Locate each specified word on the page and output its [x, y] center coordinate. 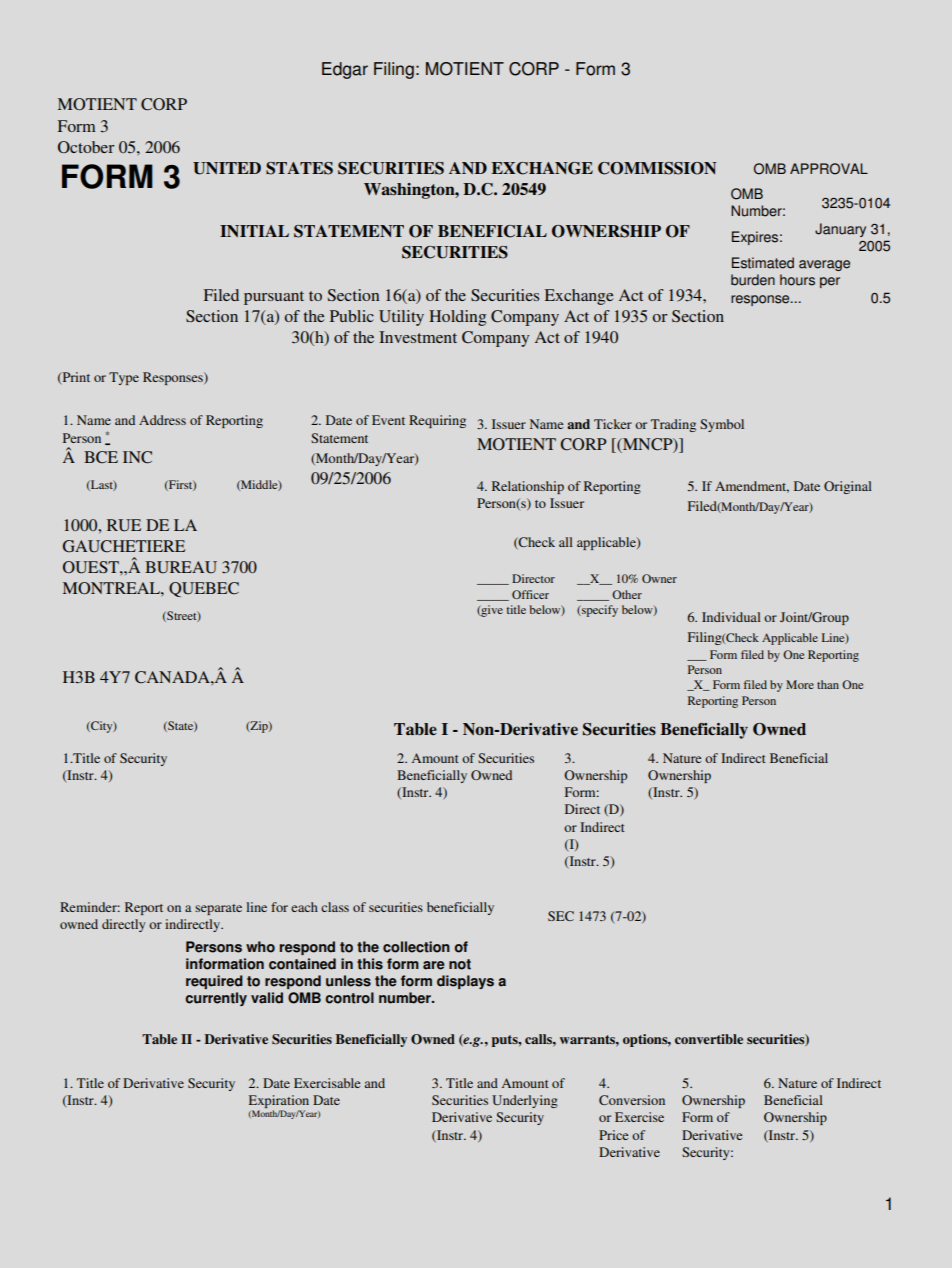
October [86, 147]
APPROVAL [829, 169]
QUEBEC [204, 589]
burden [753, 280]
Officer [530, 594]
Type [124, 378]
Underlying [525, 1101]
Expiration [279, 1103]
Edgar [345, 70]
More [800, 684]
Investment [418, 337]
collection [416, 947]
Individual [731, 617]
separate [218, 909]
